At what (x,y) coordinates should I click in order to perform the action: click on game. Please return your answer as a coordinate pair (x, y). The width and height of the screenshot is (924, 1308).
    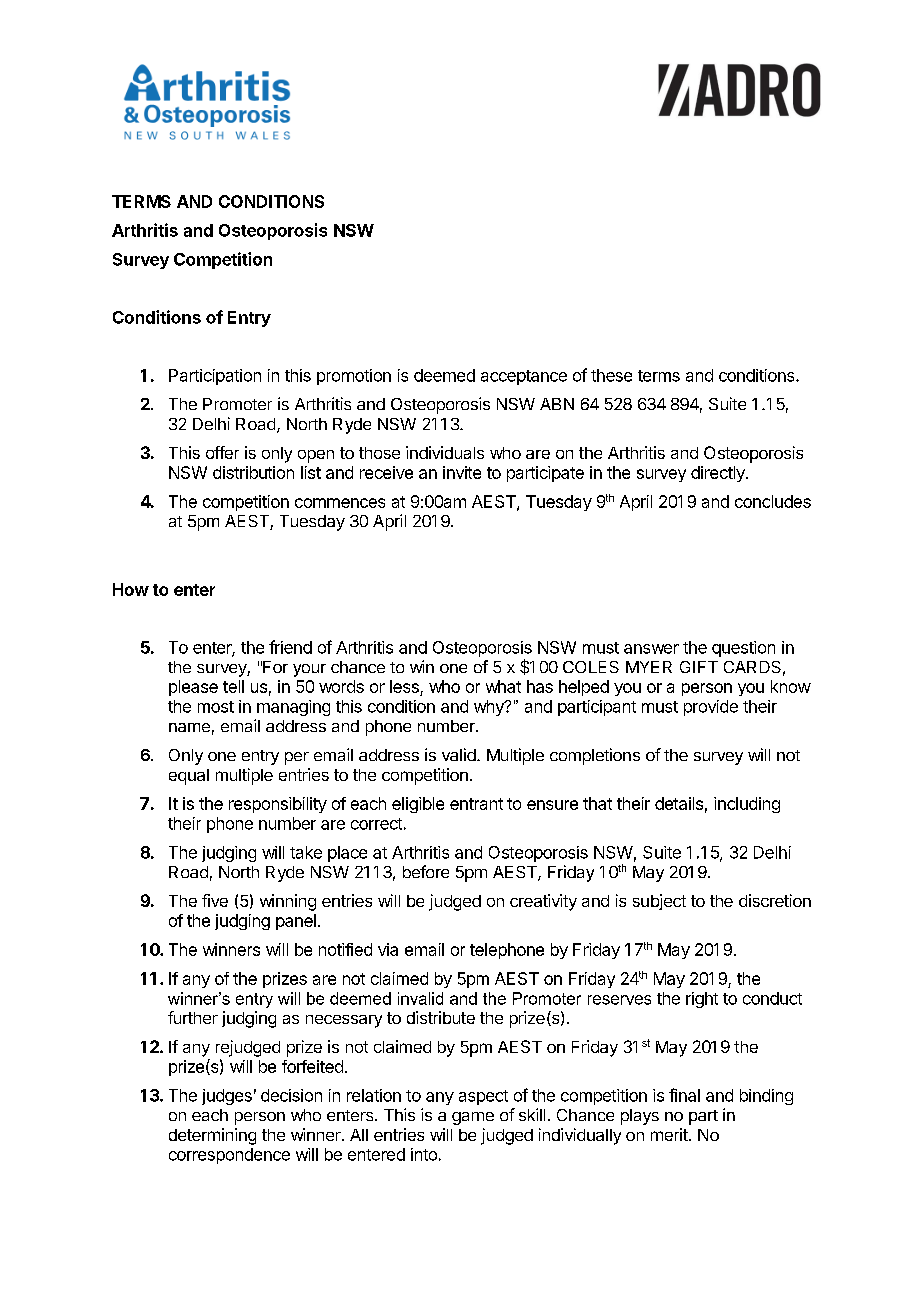
    Looking at the image, I should click on (473, 1118).
